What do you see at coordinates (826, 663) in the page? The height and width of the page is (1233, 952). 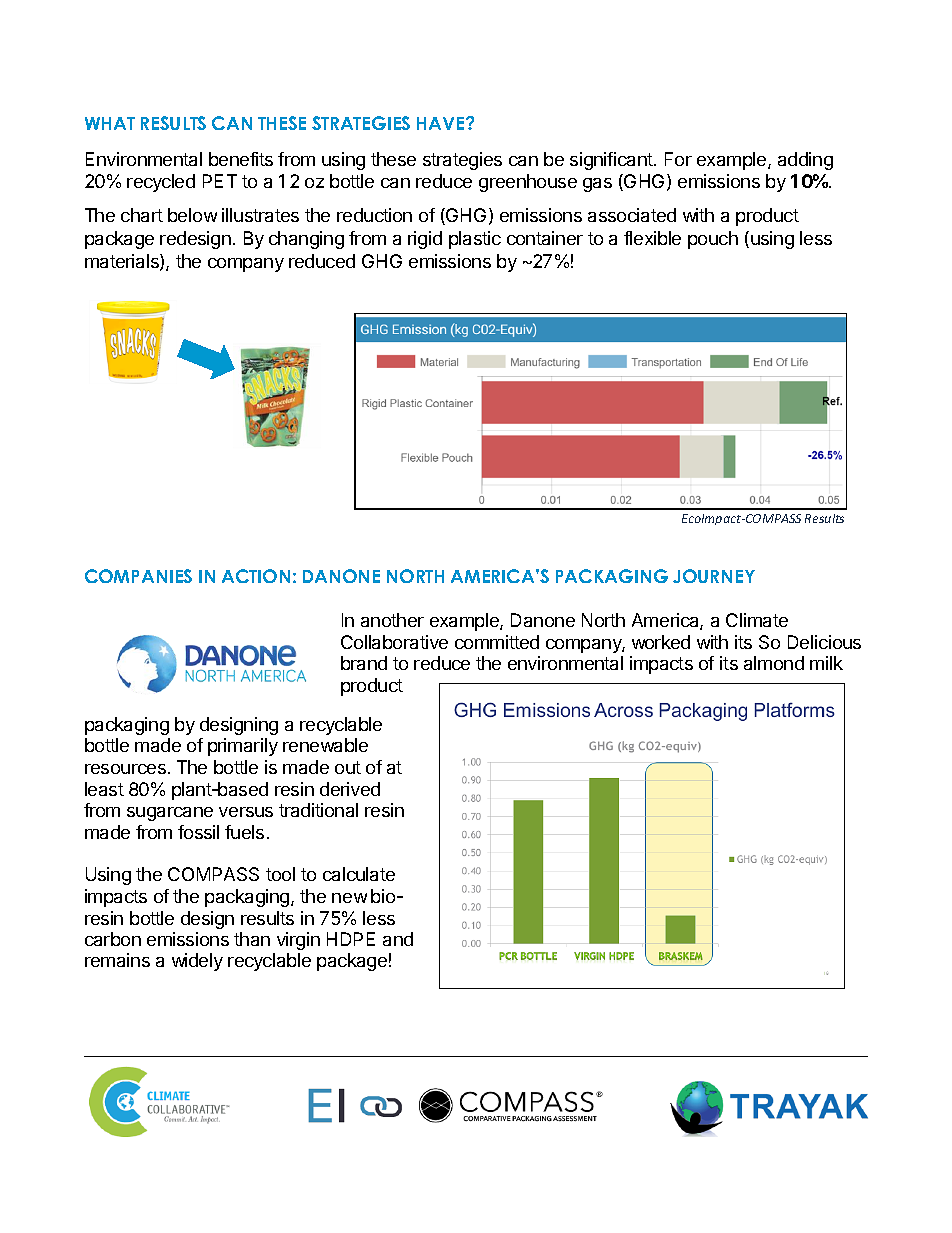 I see `milk` at bounding box center [826, 663].
